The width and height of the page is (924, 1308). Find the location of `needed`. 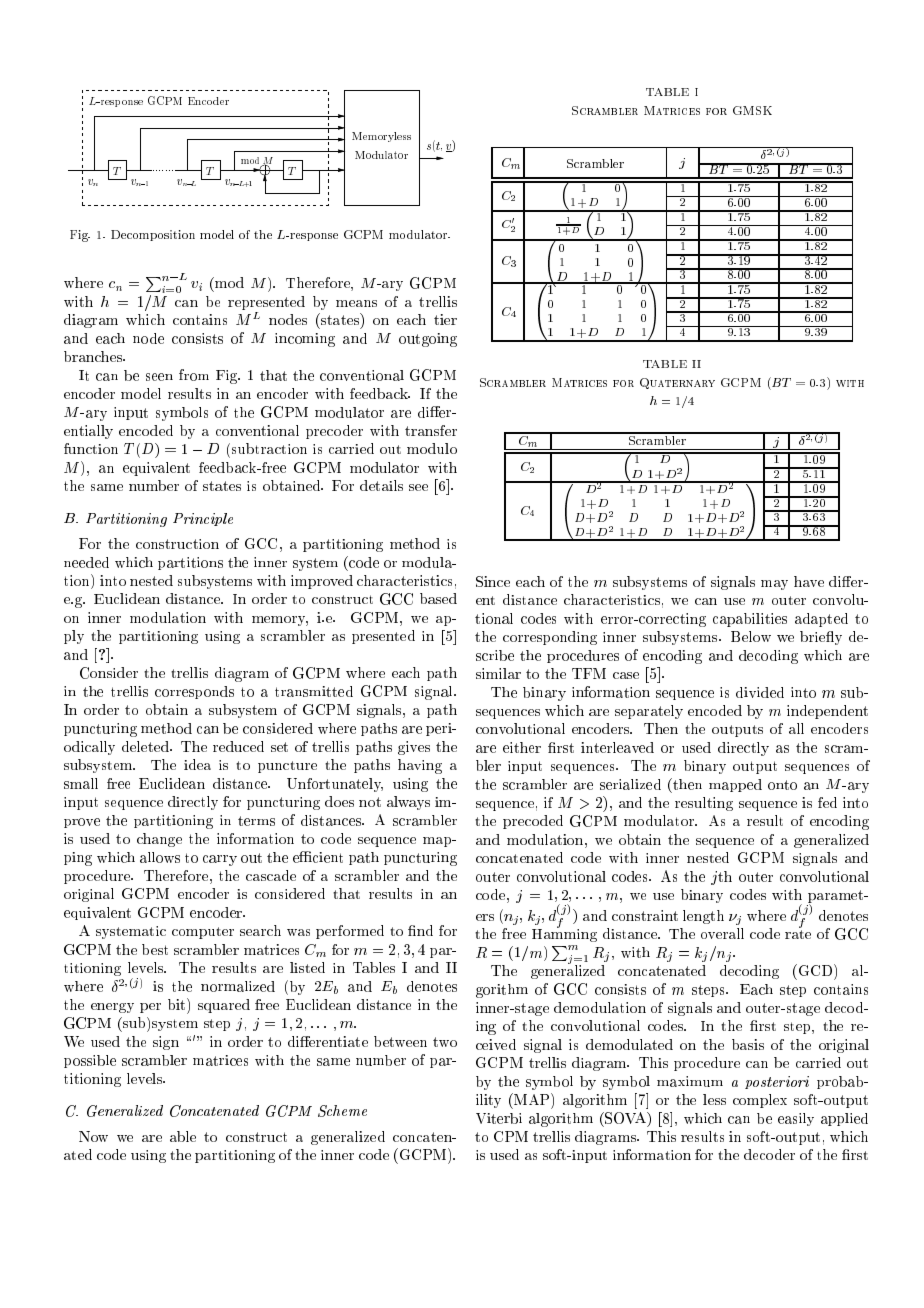

needed is located at coordinates (86, 562).
